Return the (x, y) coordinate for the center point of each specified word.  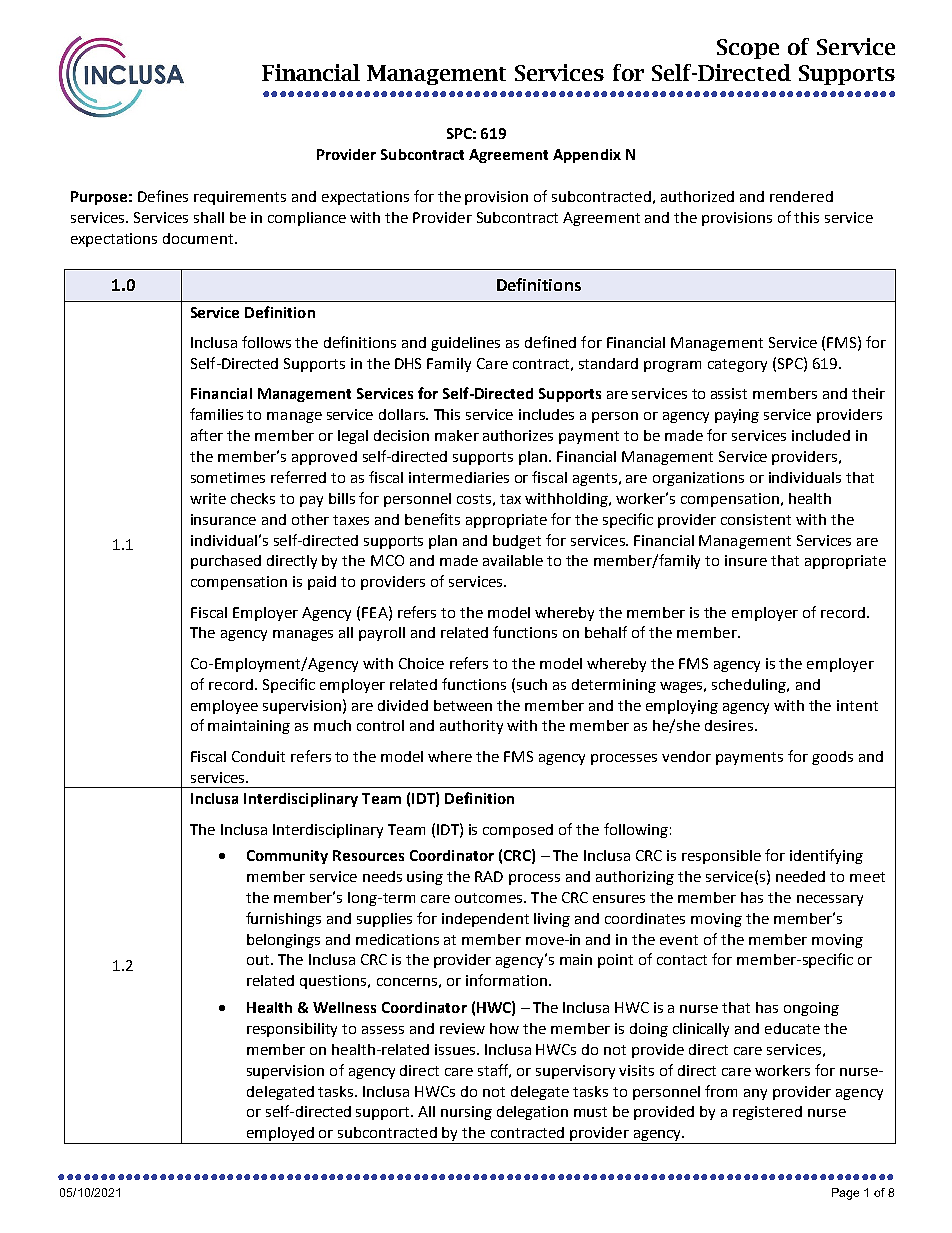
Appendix (587, 156)
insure (746, 560)
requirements (240, 198)
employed (281, 1135)
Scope (748, 49)
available (513, 560)
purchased (226, 562)
